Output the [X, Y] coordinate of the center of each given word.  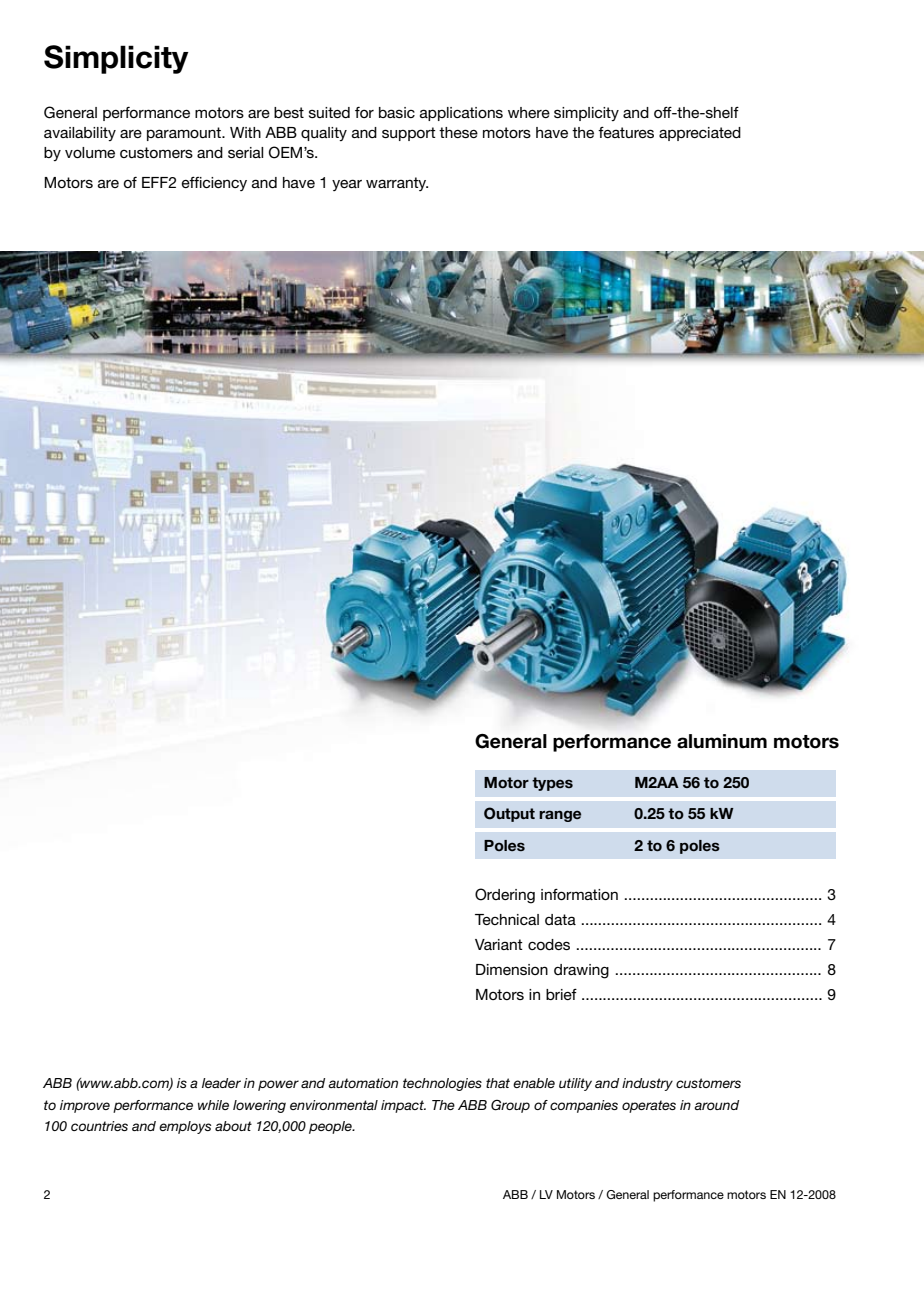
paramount [185, 134]
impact [403, 1106]
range [560, 816]
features [626, 132]
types [552, 784]
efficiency [214, 184]
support [409, 134]
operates [649, 1106]
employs [185, 1127]
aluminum [722, 741]
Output [509, 814]
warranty [397, 184]
